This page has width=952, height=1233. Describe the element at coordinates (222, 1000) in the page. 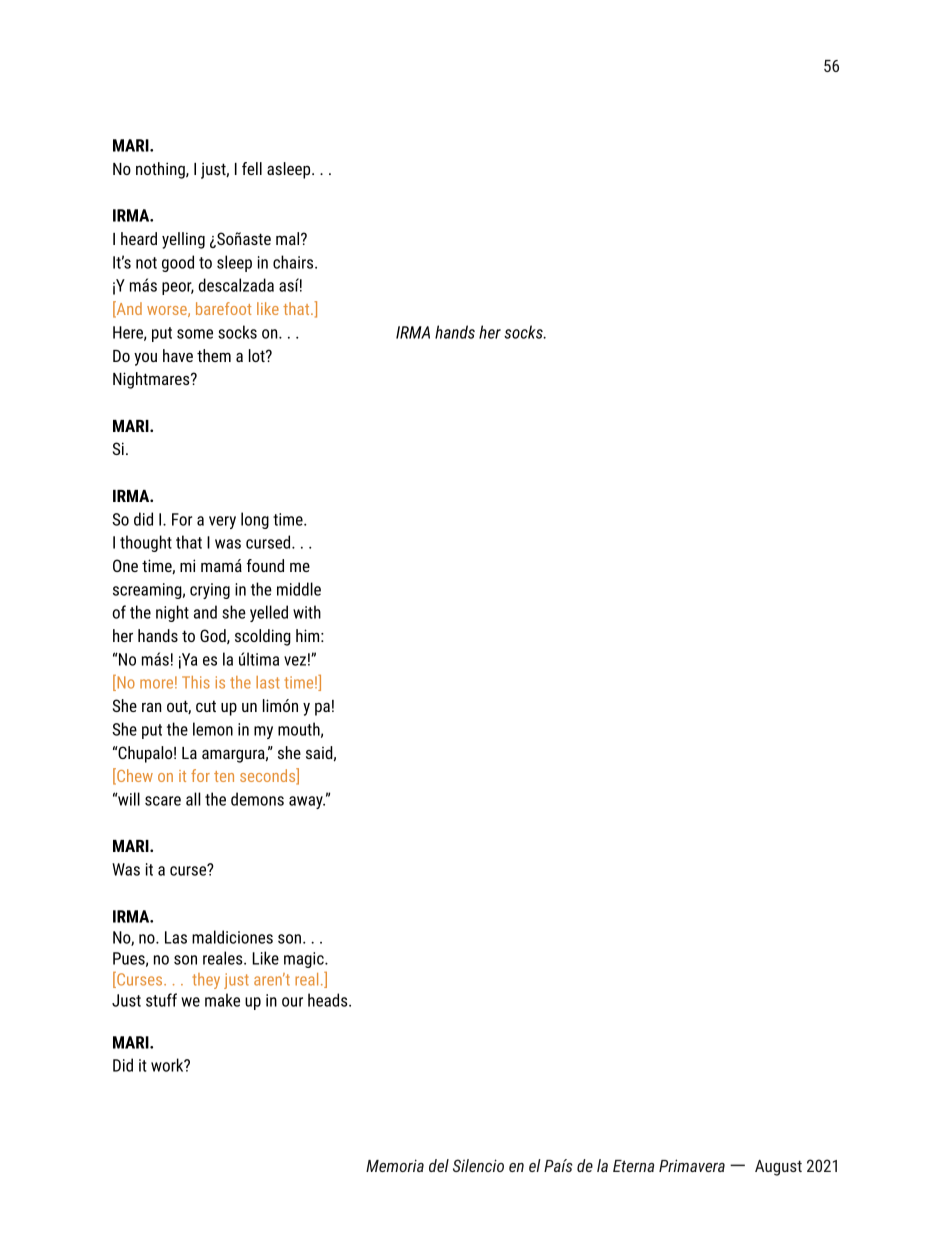

I see `make` at that location.
